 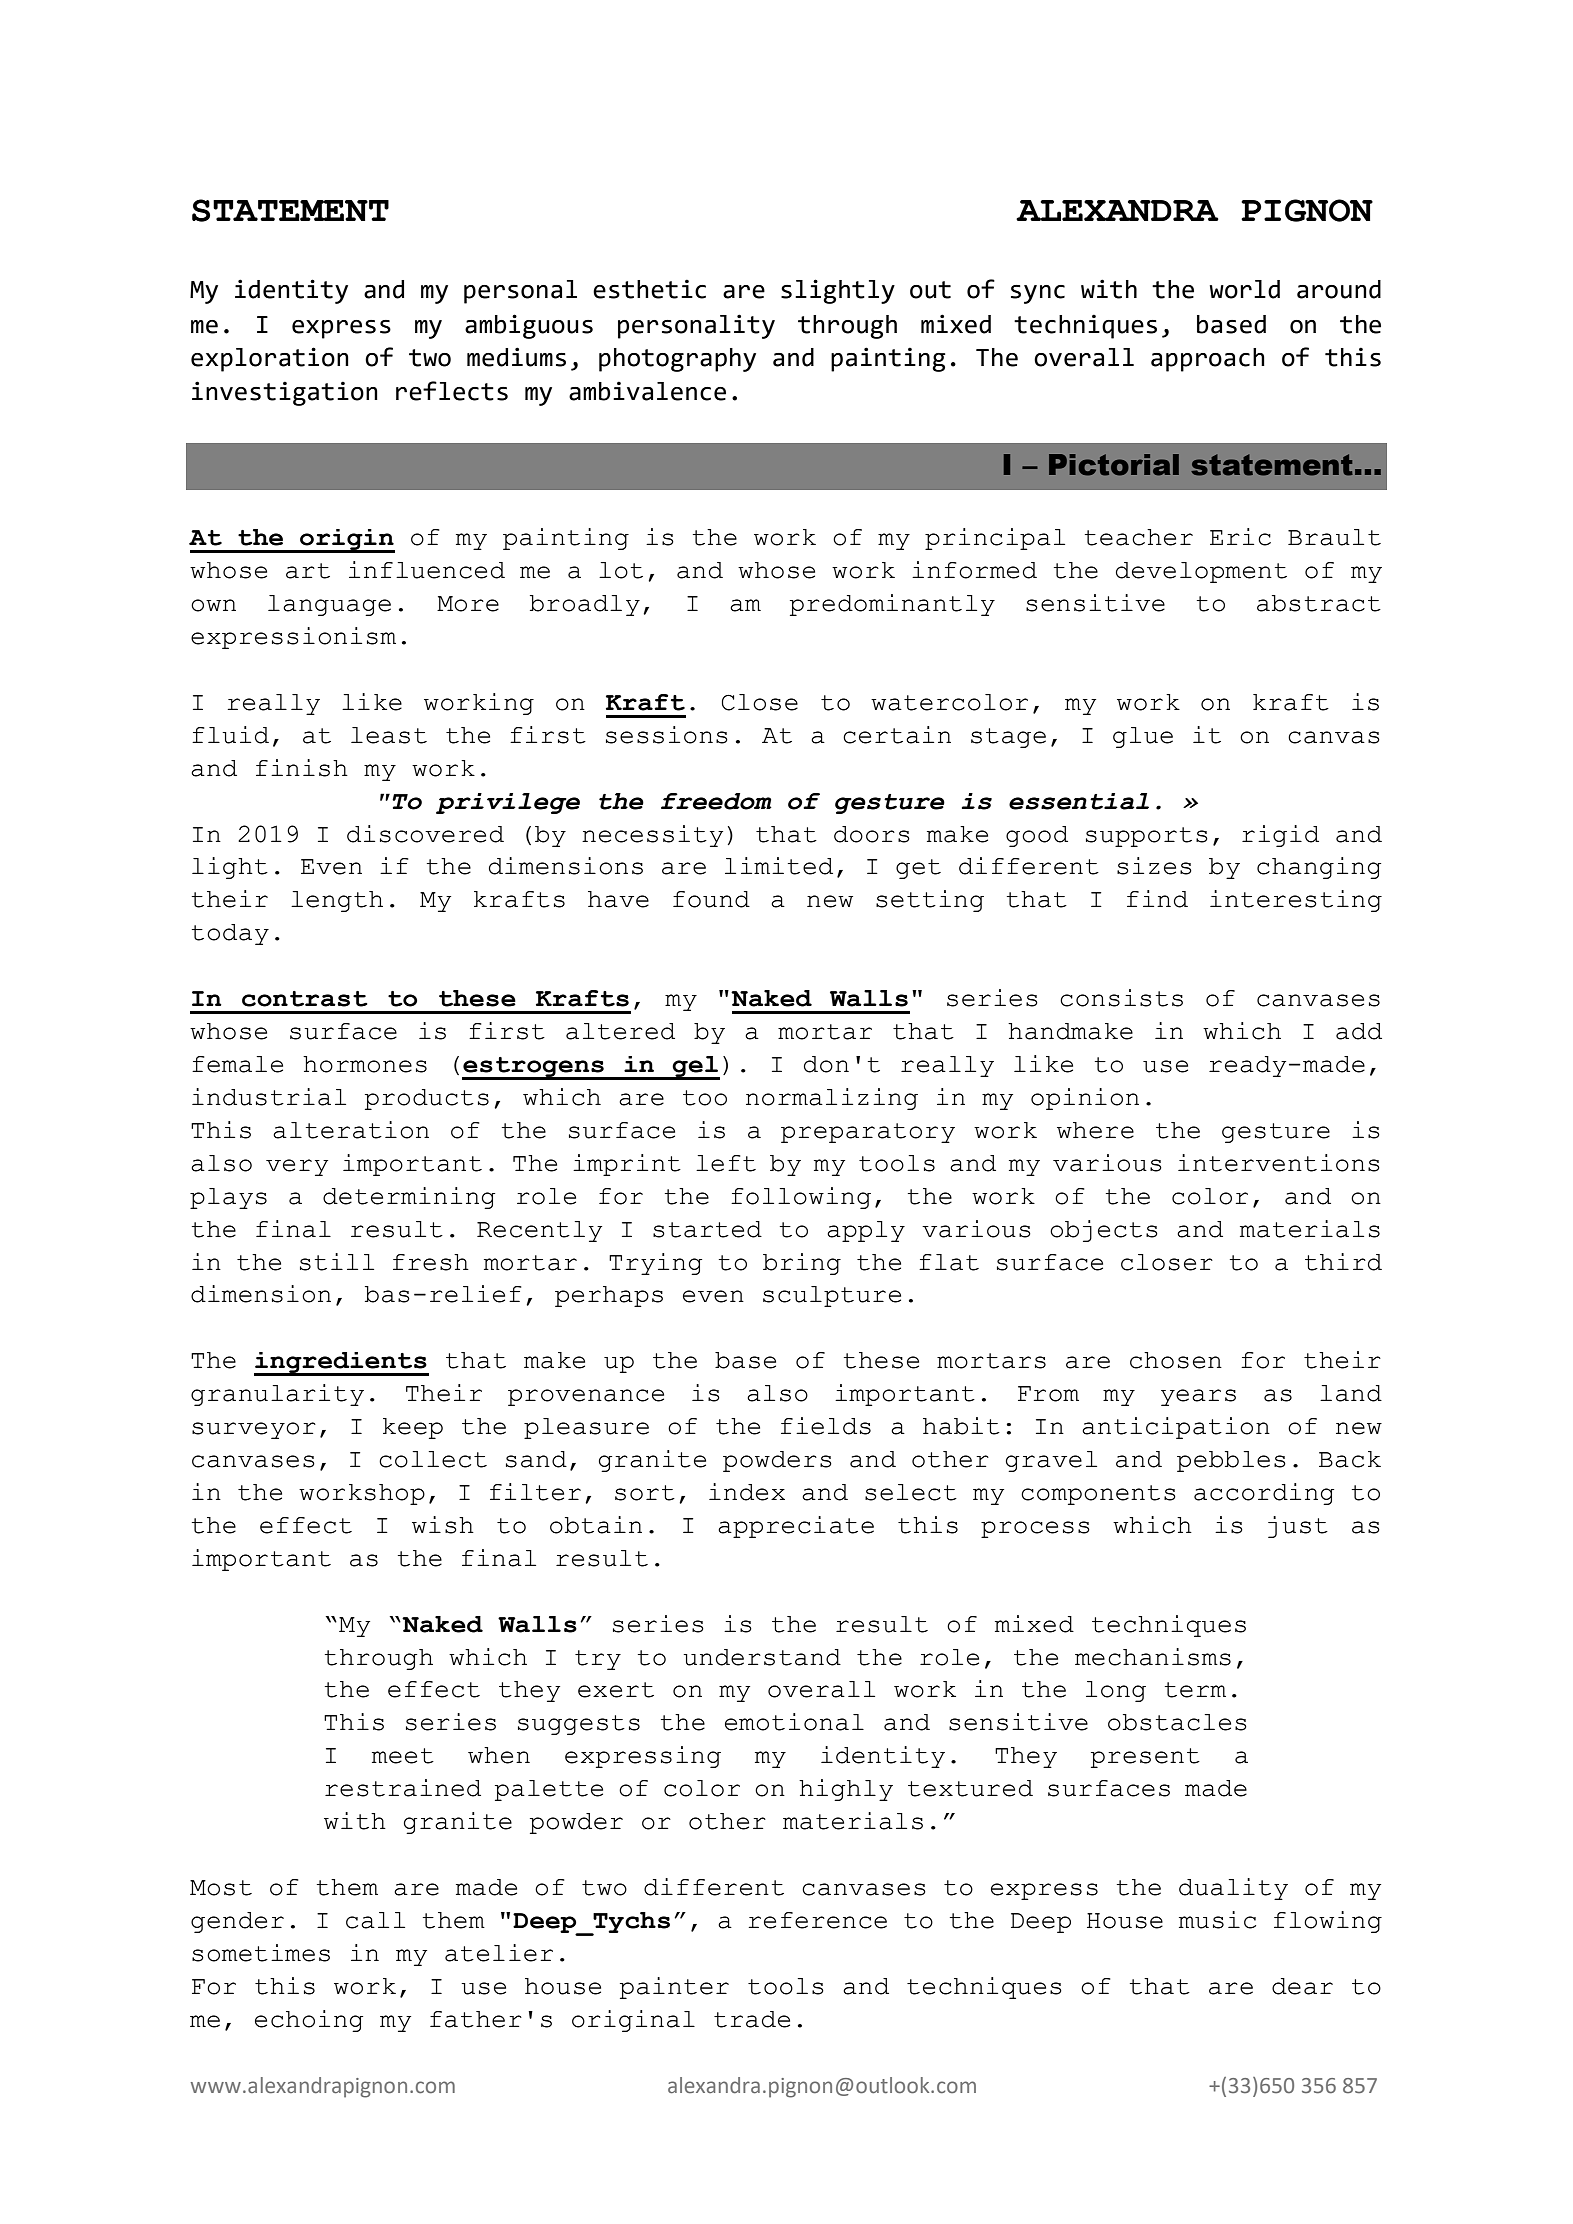 I want to click on alteration, so click(x=351, y=1130).
